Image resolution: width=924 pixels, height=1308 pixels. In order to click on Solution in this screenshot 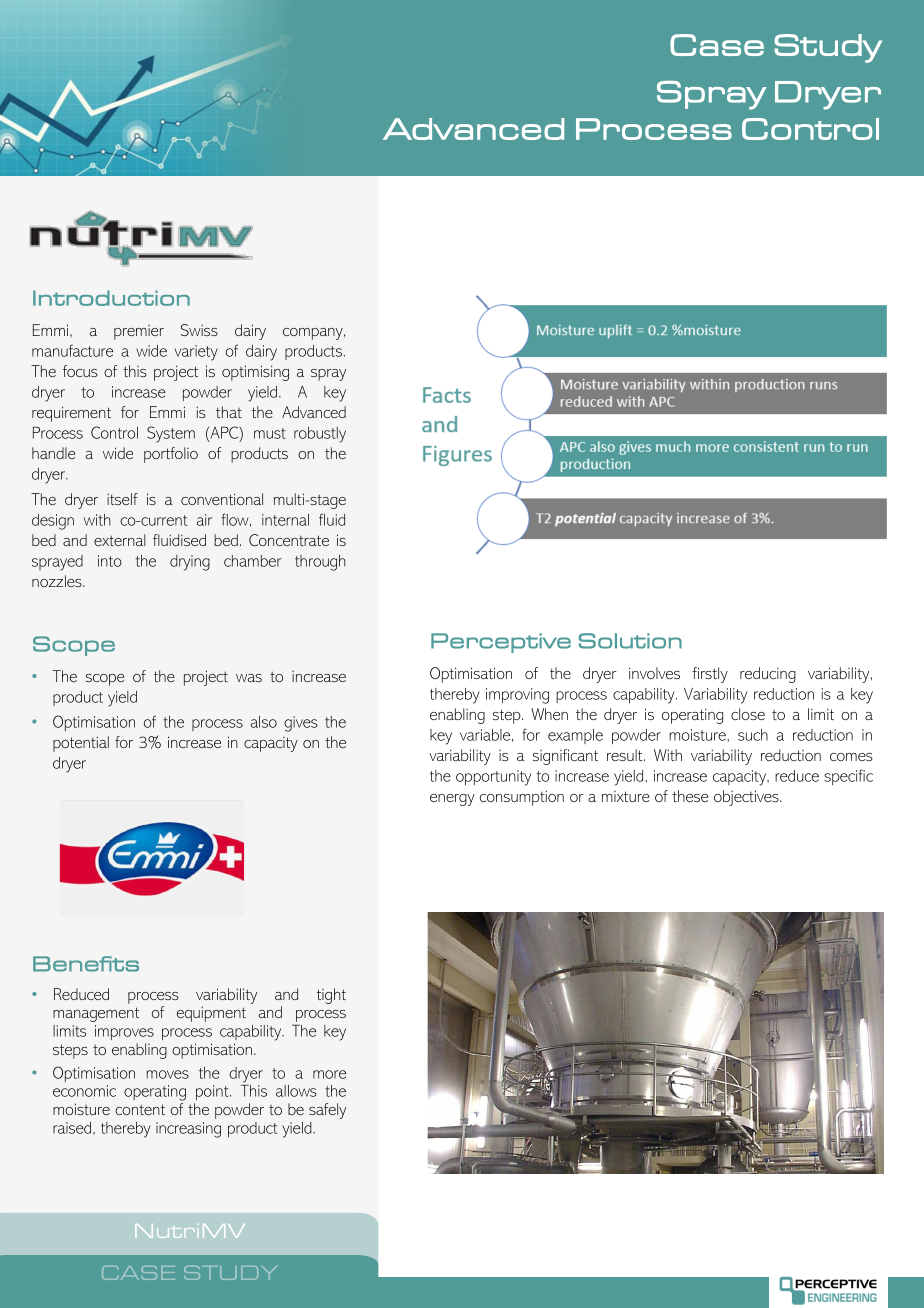, I will do `click(630, 641)`.
